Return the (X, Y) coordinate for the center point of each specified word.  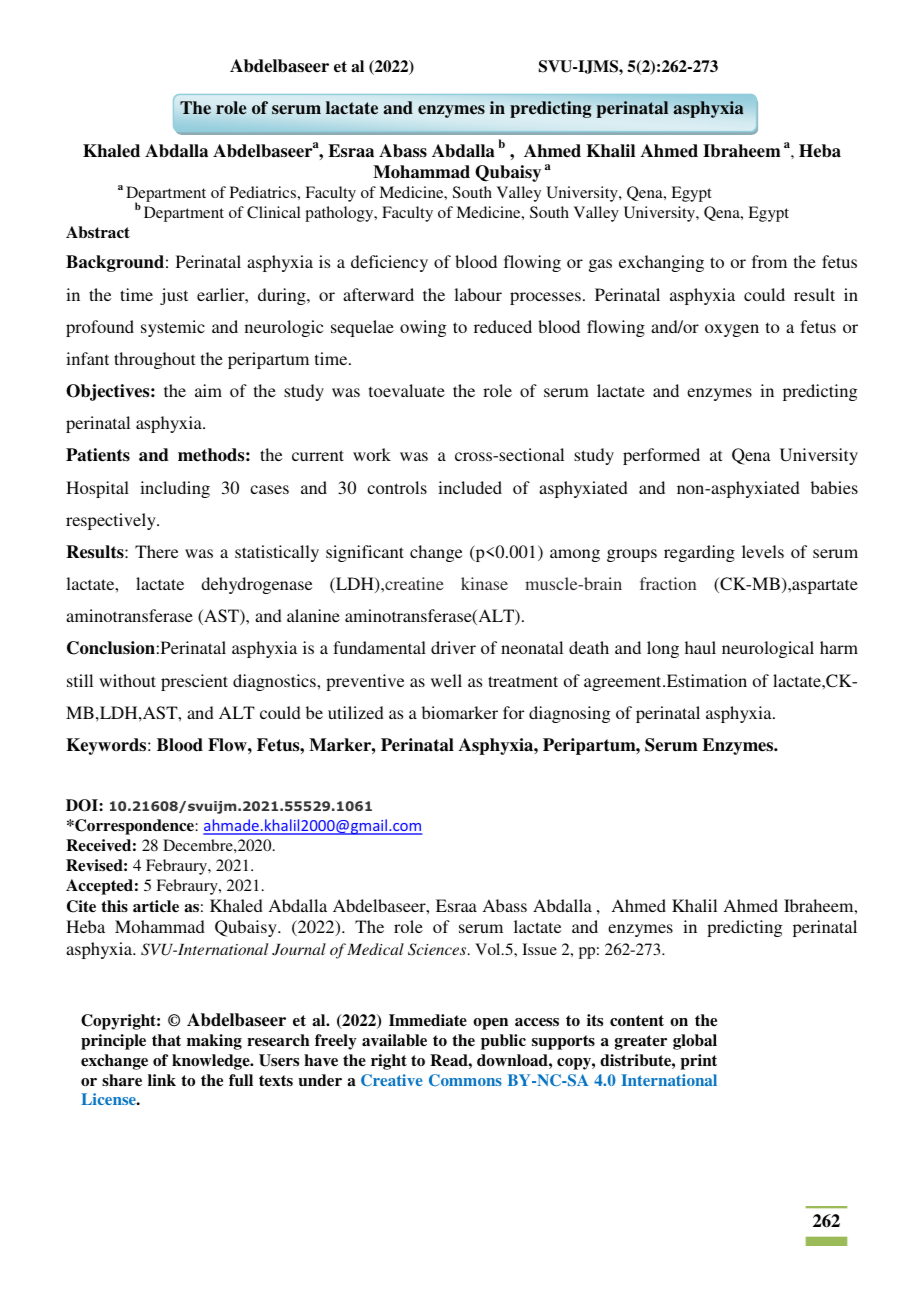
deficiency (389, 263)
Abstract (98, 232)
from (769, 261)
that (166, 1040)
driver (453, 647)
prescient (194, 682)
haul (700, 647)
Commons (465, 1080)
